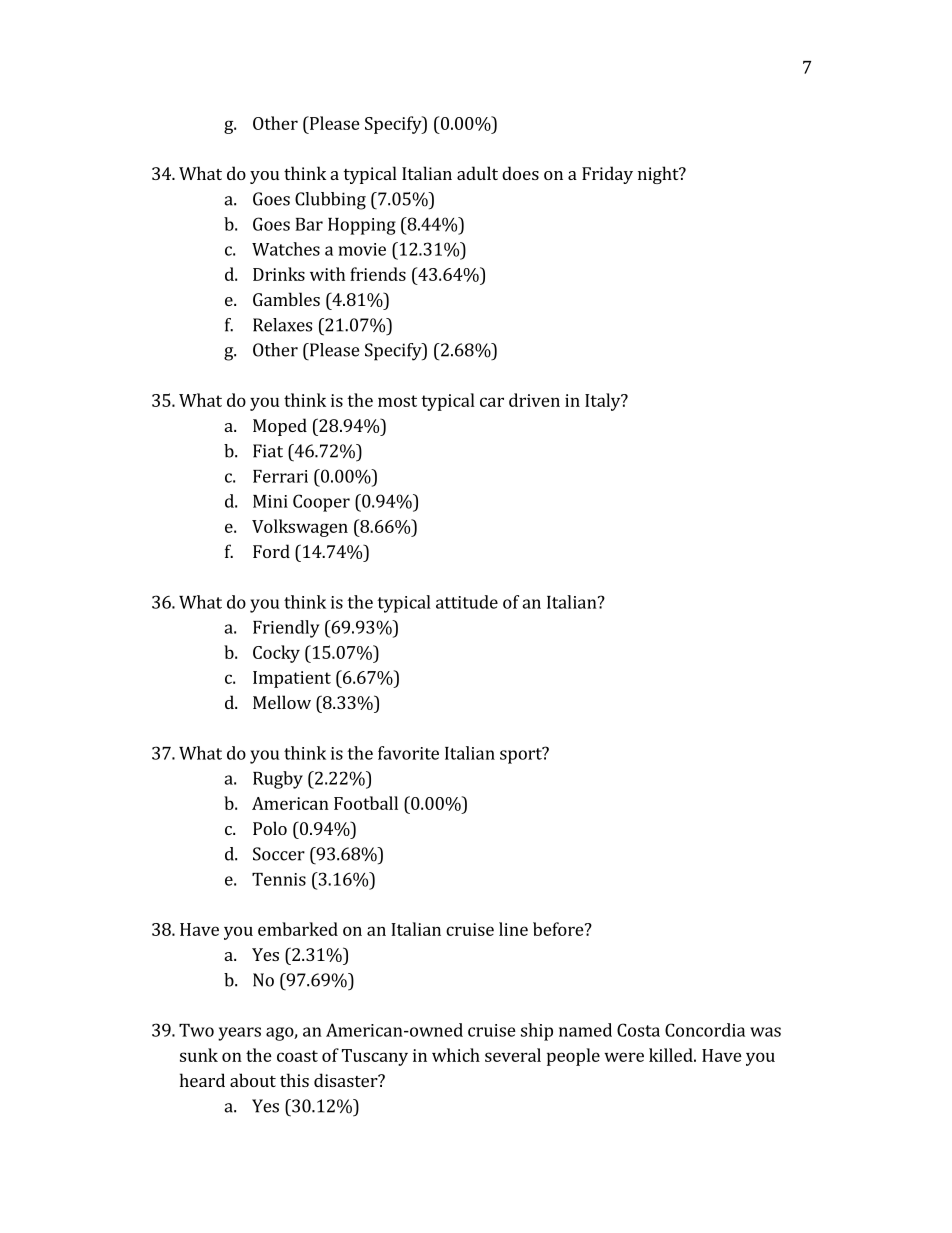 The image size is (952, 1233). I want to click on coast, so click(297, 1056).
